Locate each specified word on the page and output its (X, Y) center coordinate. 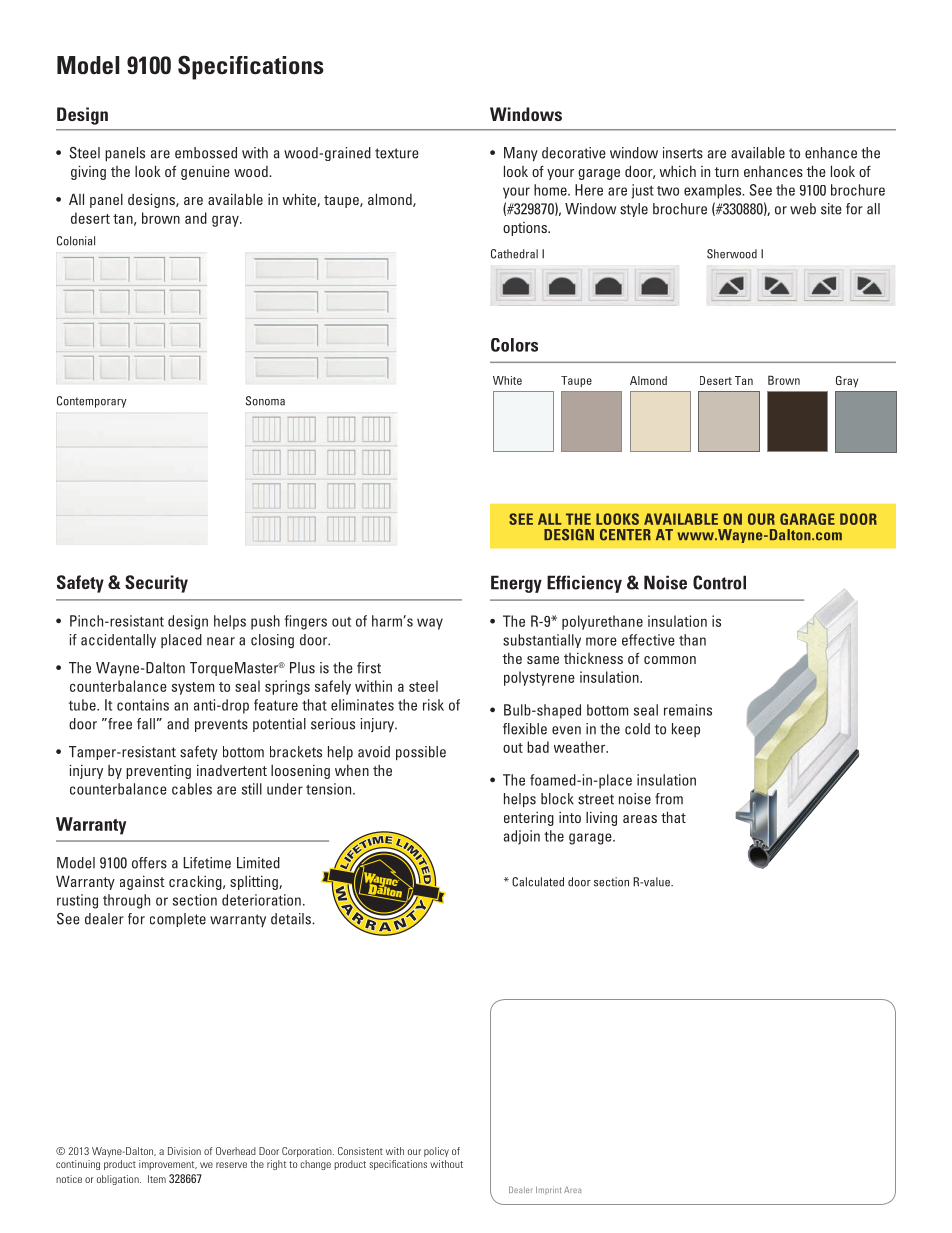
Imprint (548, 1191)
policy (436, 1152)
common (670, 660)
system (193, 688)
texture (397, 153)
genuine (205, 173)
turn (726, 172)
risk (433, 705)
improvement (168, 1165)
